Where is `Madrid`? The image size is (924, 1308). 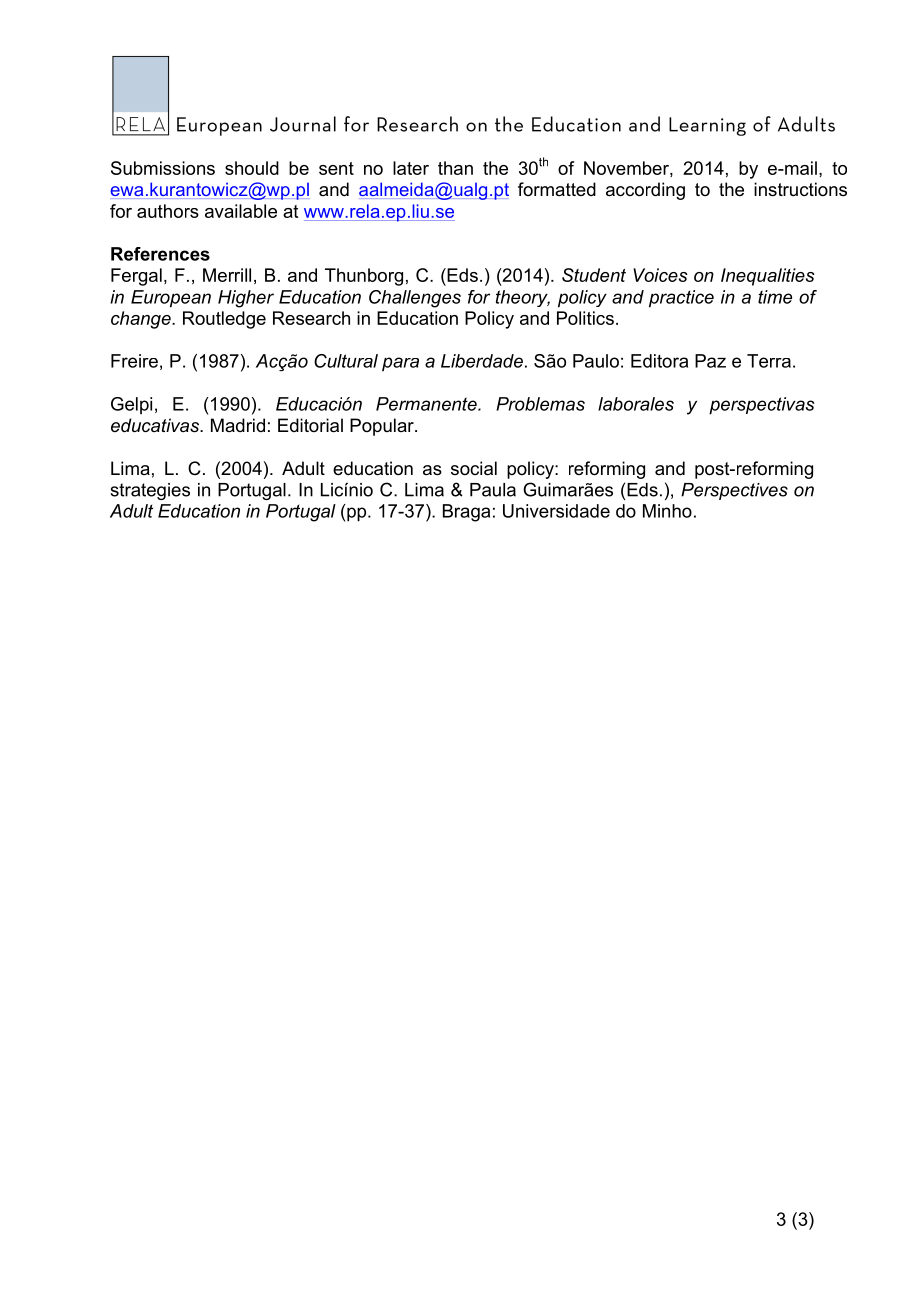
Madrid is located at coordinates (238, 425).
